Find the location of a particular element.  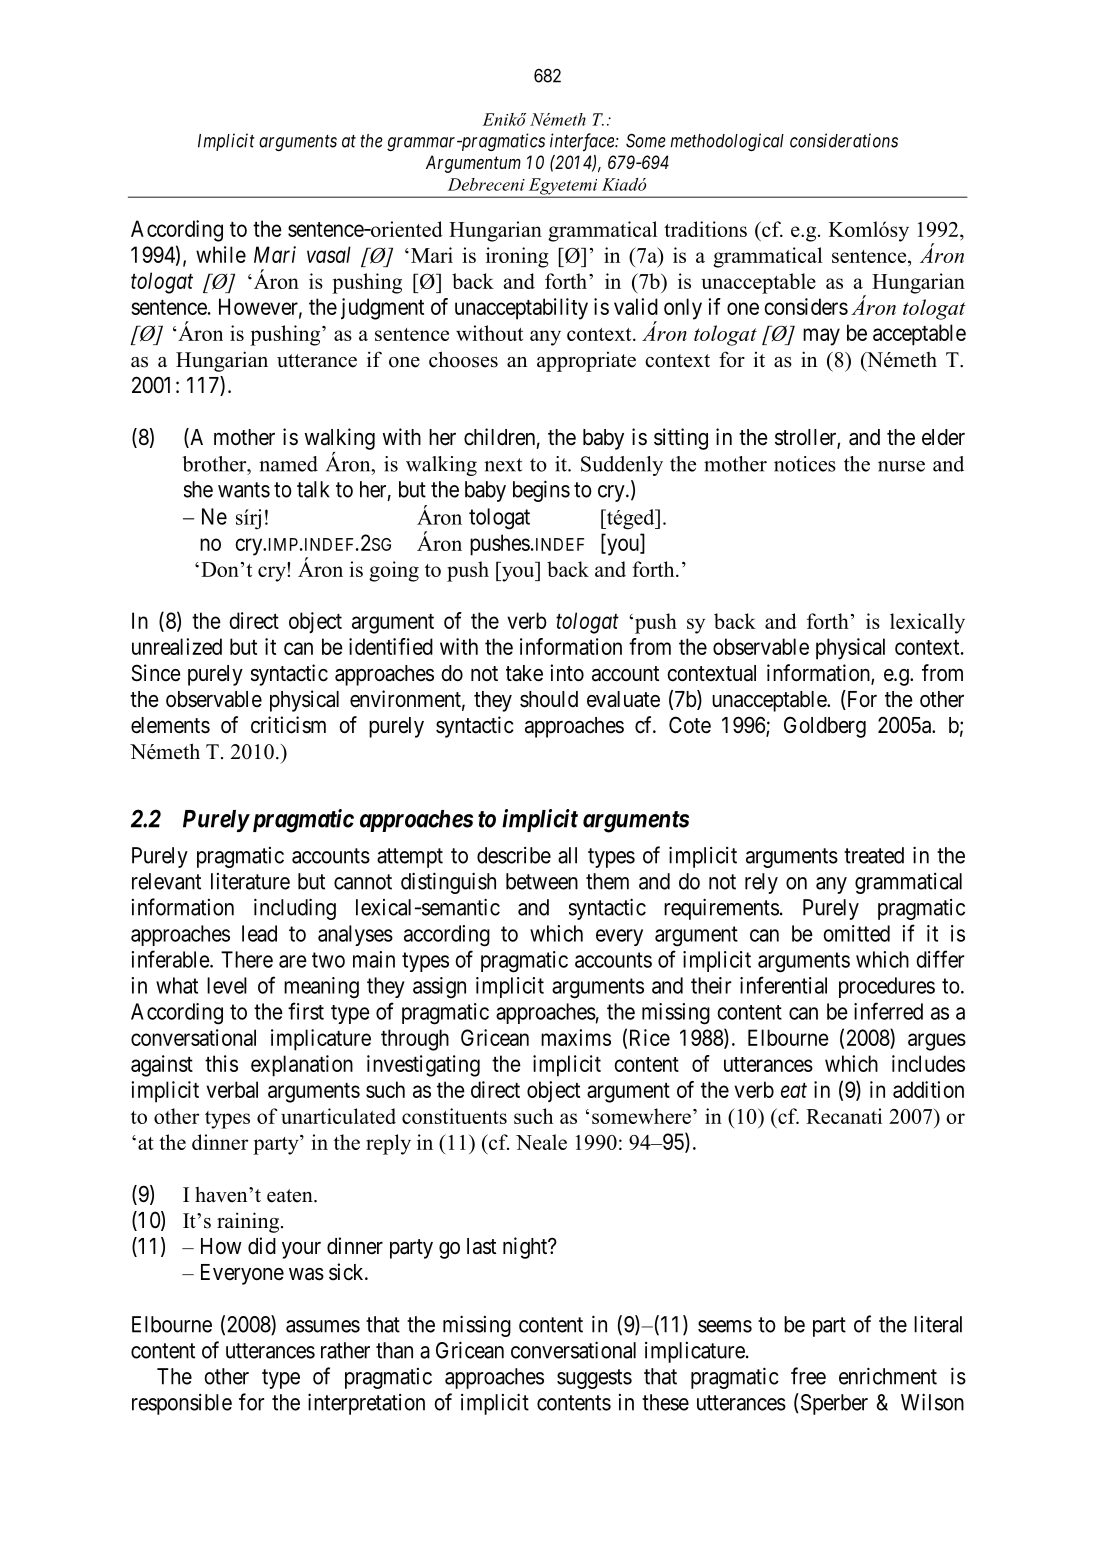

these is located at coordinates (665, 1402).
